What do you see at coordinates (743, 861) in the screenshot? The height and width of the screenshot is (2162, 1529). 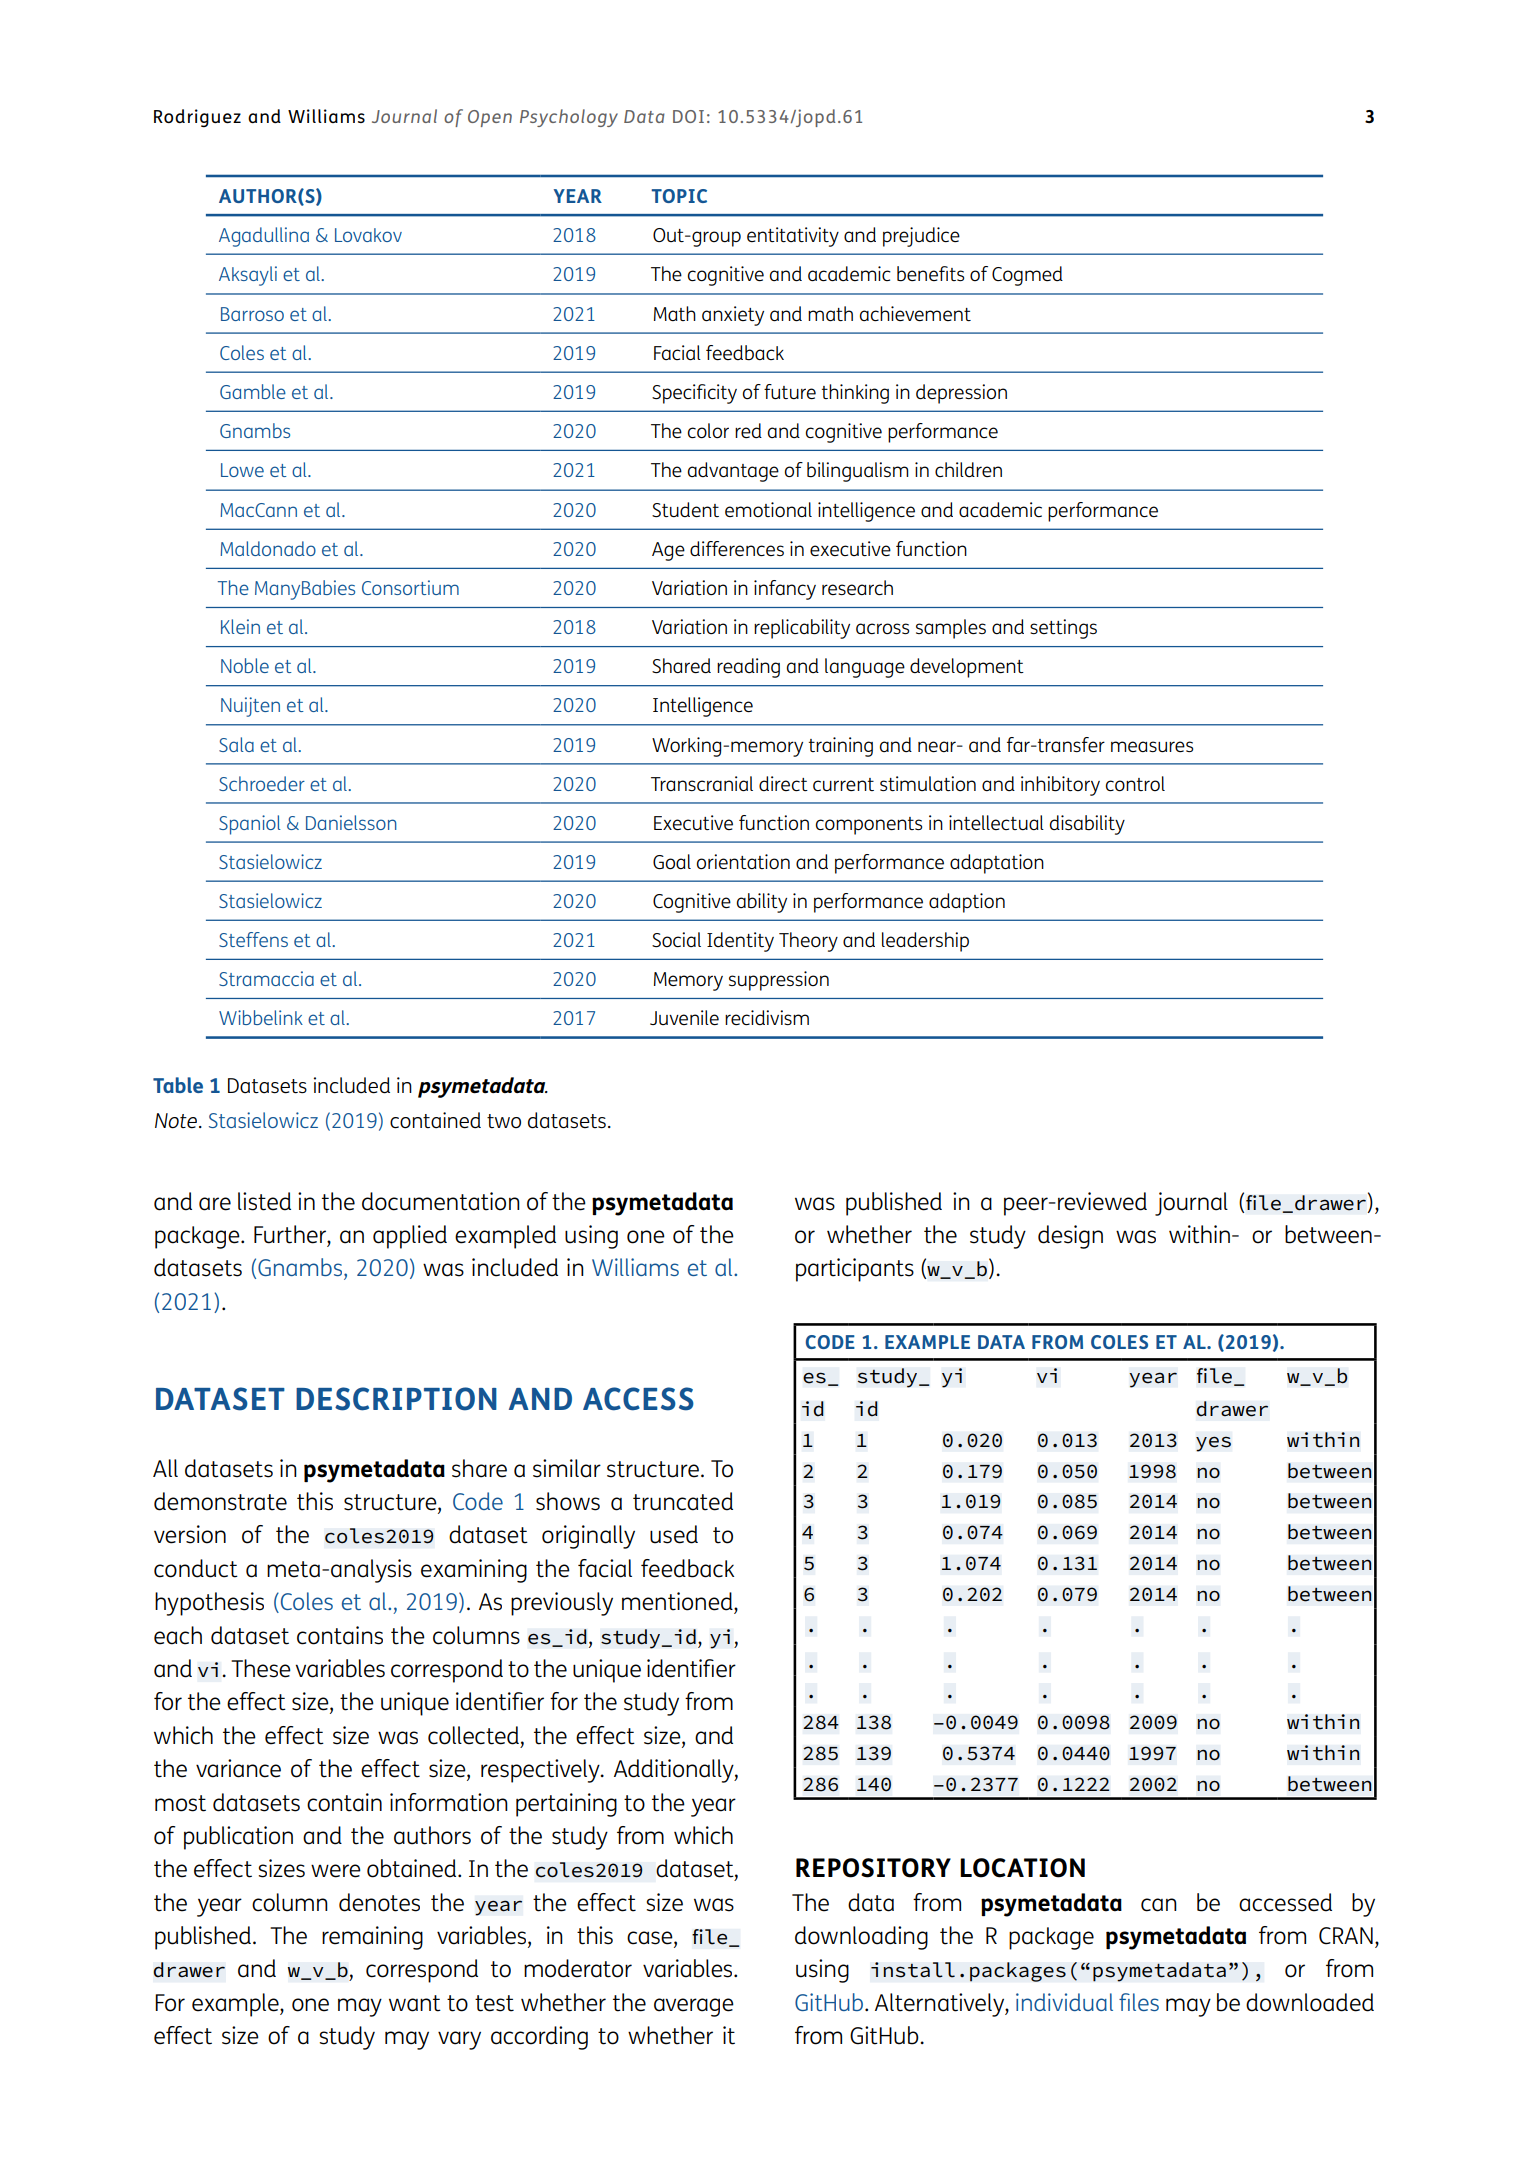 I see `orientation` at bounding box center [743, 861].
